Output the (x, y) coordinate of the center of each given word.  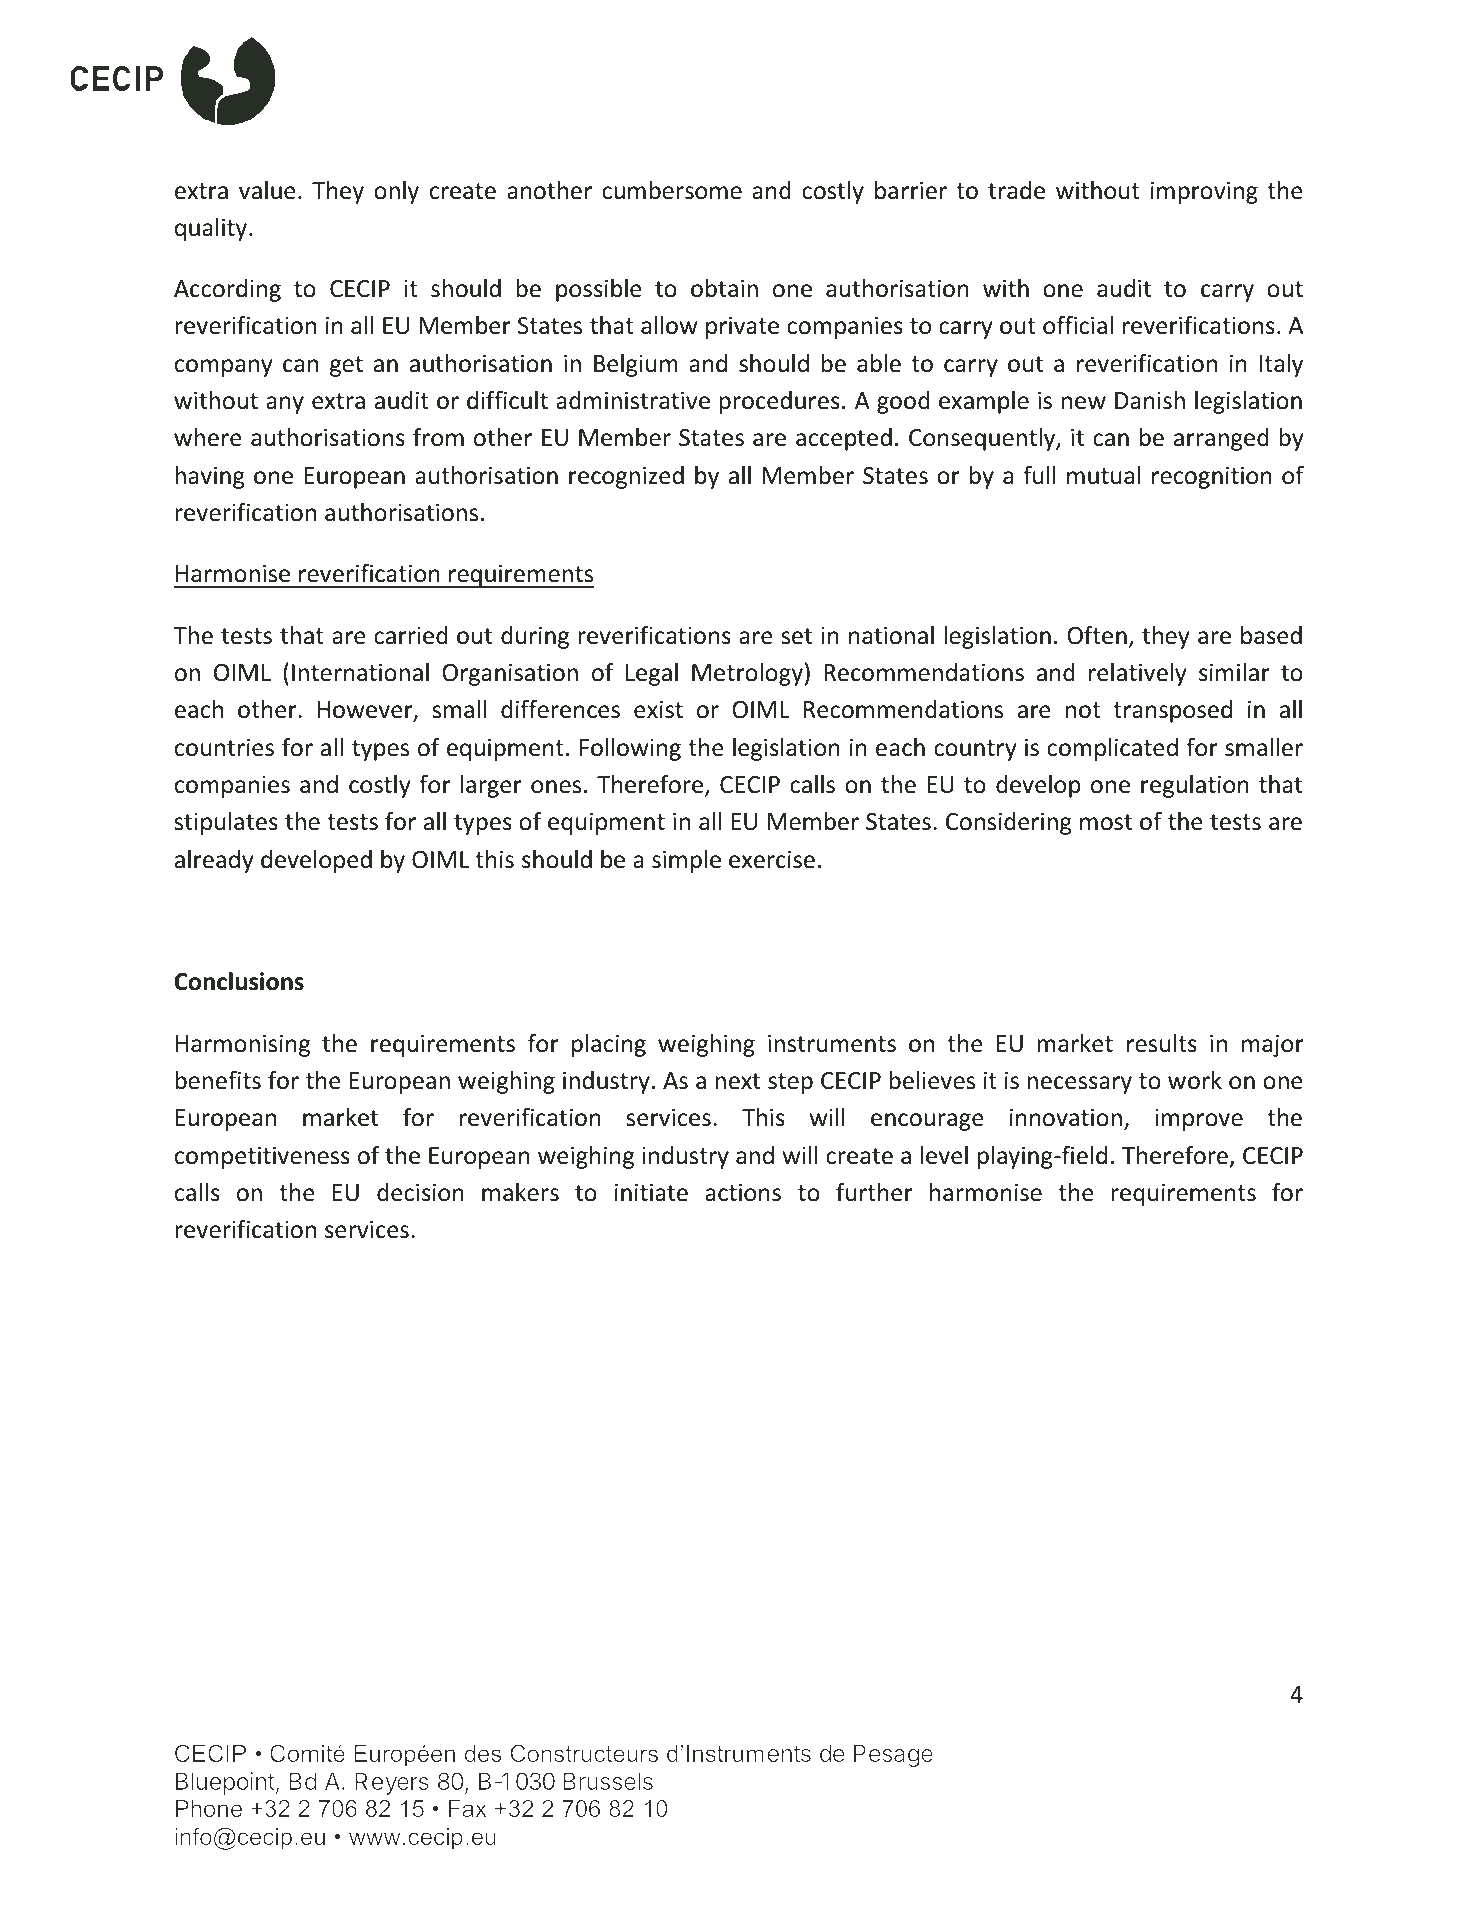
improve (1199, 1119)
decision (420, 1192)
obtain (724, 288)
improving (1204, 192)
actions (743, 1192)
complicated (1112, 749)
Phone (209, 1808)
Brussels (608, 1781)
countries (224, 747)
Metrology (747, 674)
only (396, 192)
